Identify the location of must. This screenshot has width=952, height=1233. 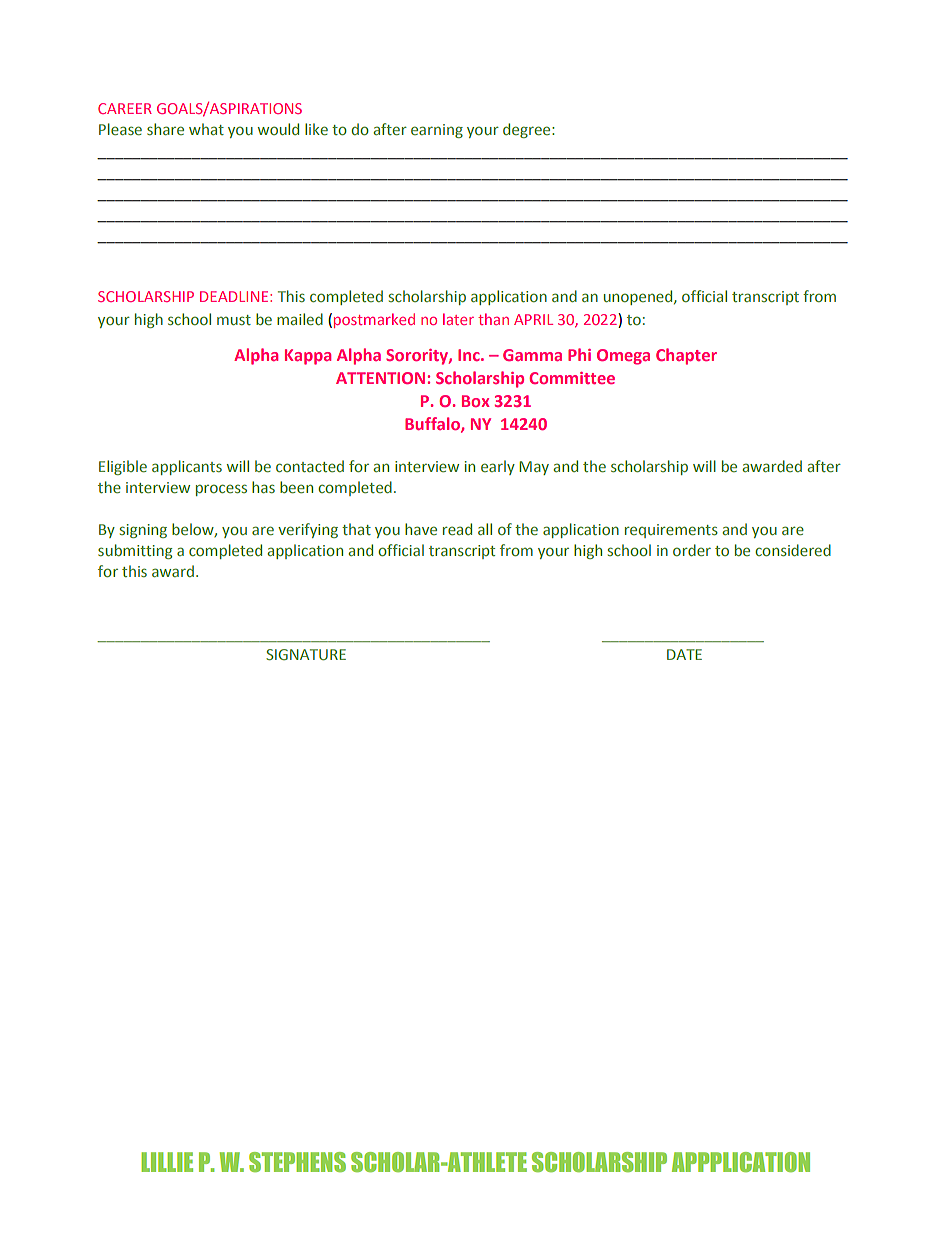
(234, 320).
